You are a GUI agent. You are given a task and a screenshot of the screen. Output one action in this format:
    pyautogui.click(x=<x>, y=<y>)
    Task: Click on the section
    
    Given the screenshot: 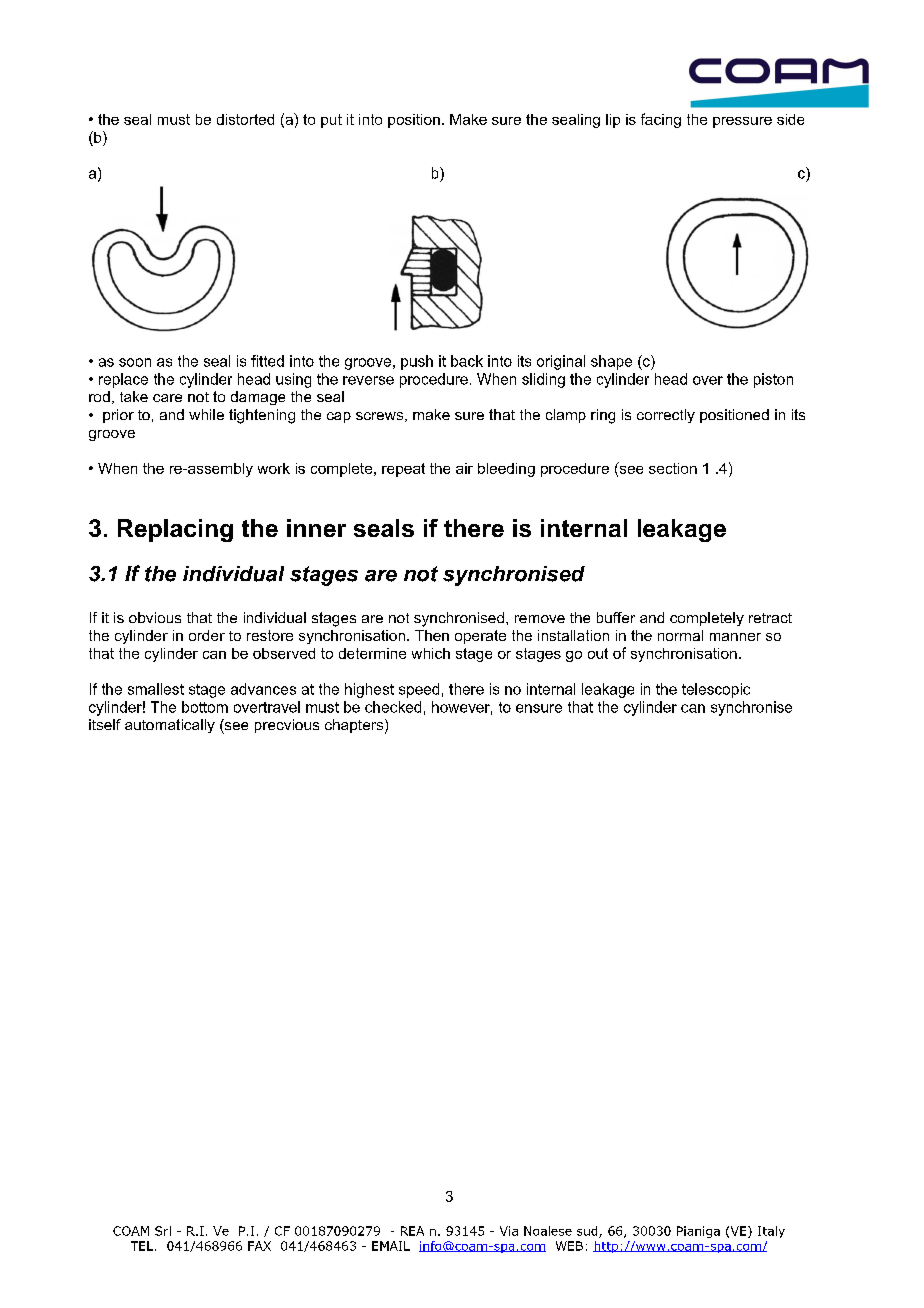 What is the action you would take?
    pyautogui.click(x=673, y=468)
